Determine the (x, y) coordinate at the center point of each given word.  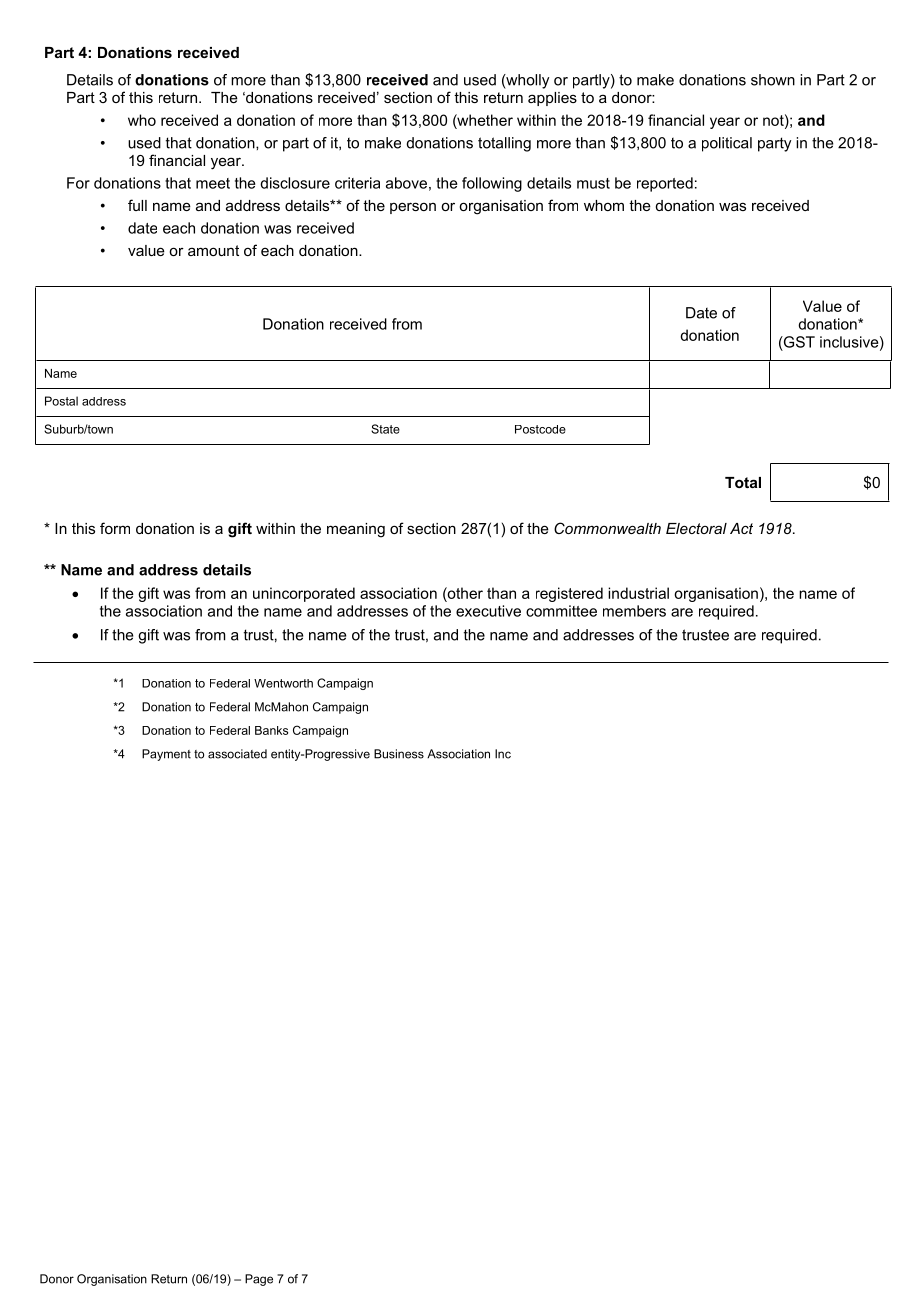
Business (399, 754)
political (727, 144)
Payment (166, 755)
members (634, 611)
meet (213, 183)
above (406, 183)
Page (259, 1280)
